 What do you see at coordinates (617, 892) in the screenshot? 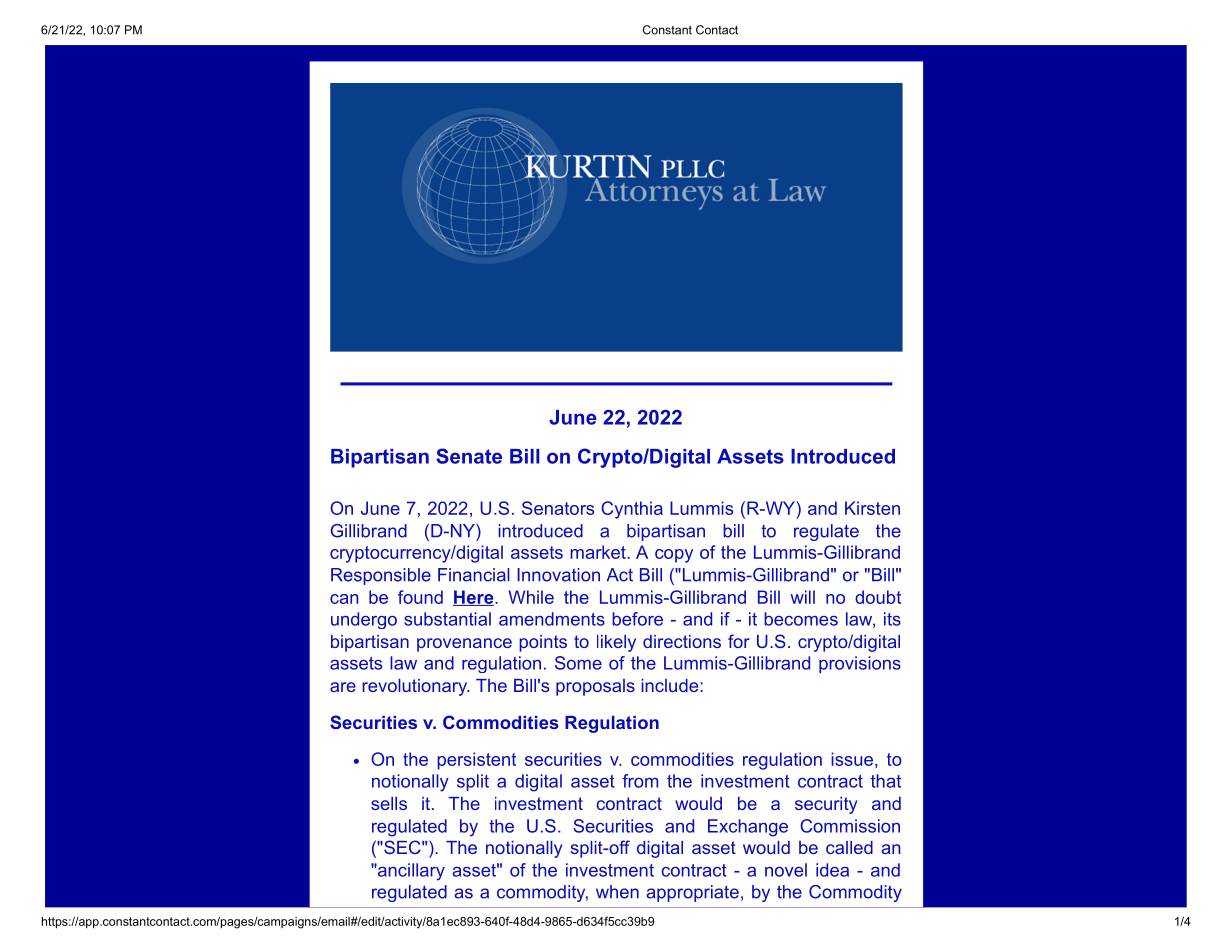
I see `when` at bounding box center [617, 892].
